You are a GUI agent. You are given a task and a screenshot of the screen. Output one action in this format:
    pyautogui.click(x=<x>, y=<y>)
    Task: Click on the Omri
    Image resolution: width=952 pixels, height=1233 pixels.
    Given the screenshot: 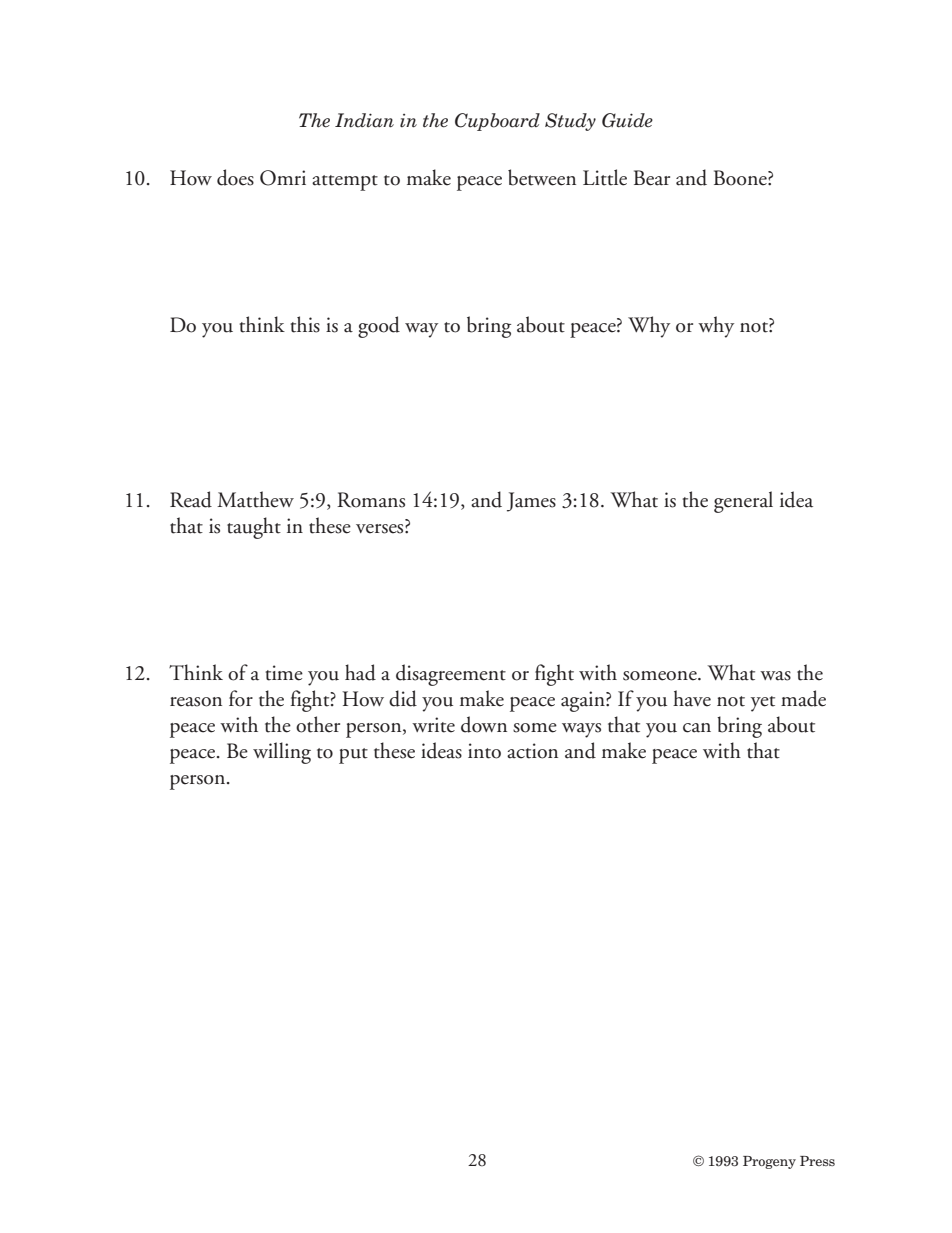 What is the action you would take?
    pyautogui.click(x=283, y=178)
